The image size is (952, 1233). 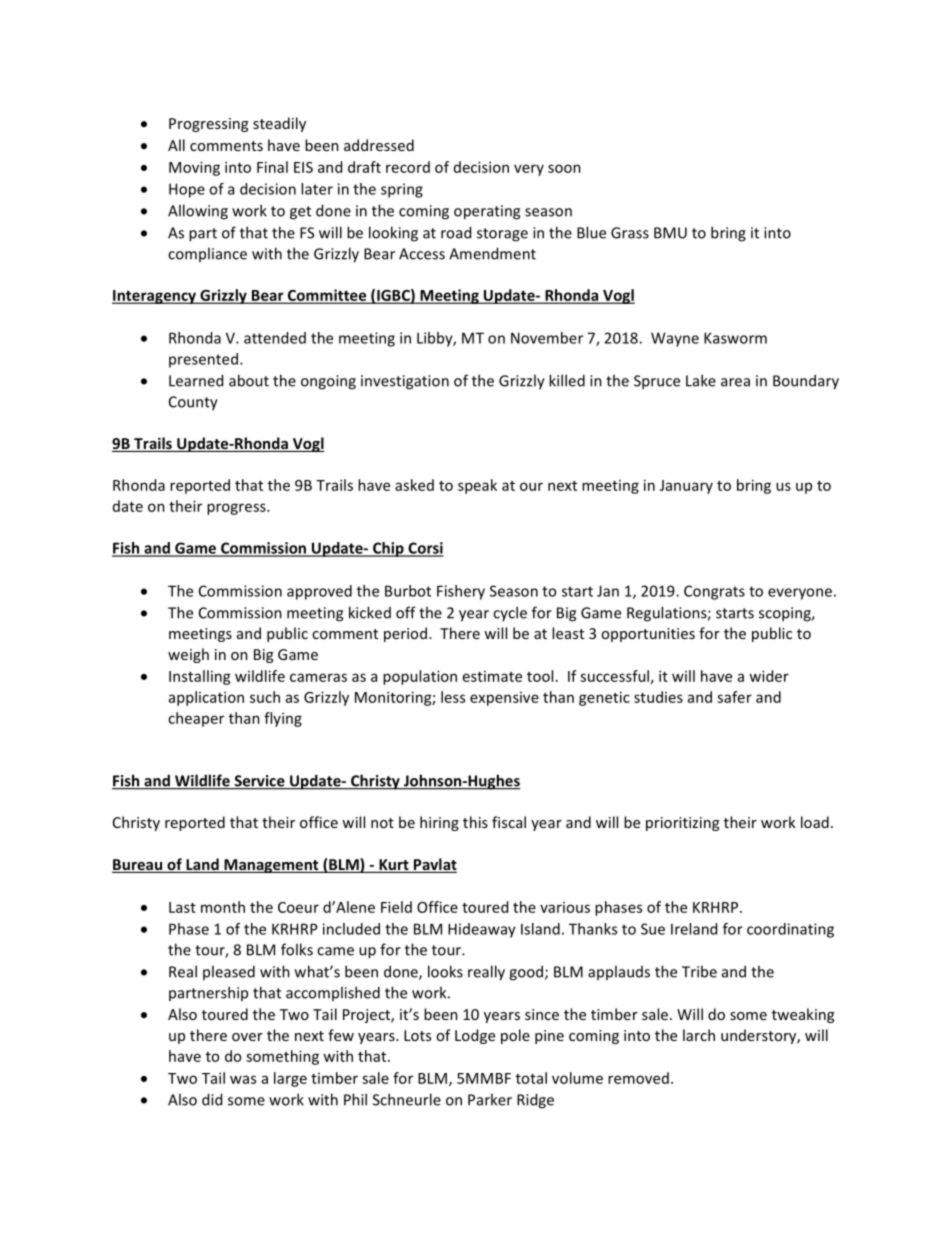 What do you see at coordinates (271, 866) in the screenshot?
I see `Management` at bounding box center [271, 866].
